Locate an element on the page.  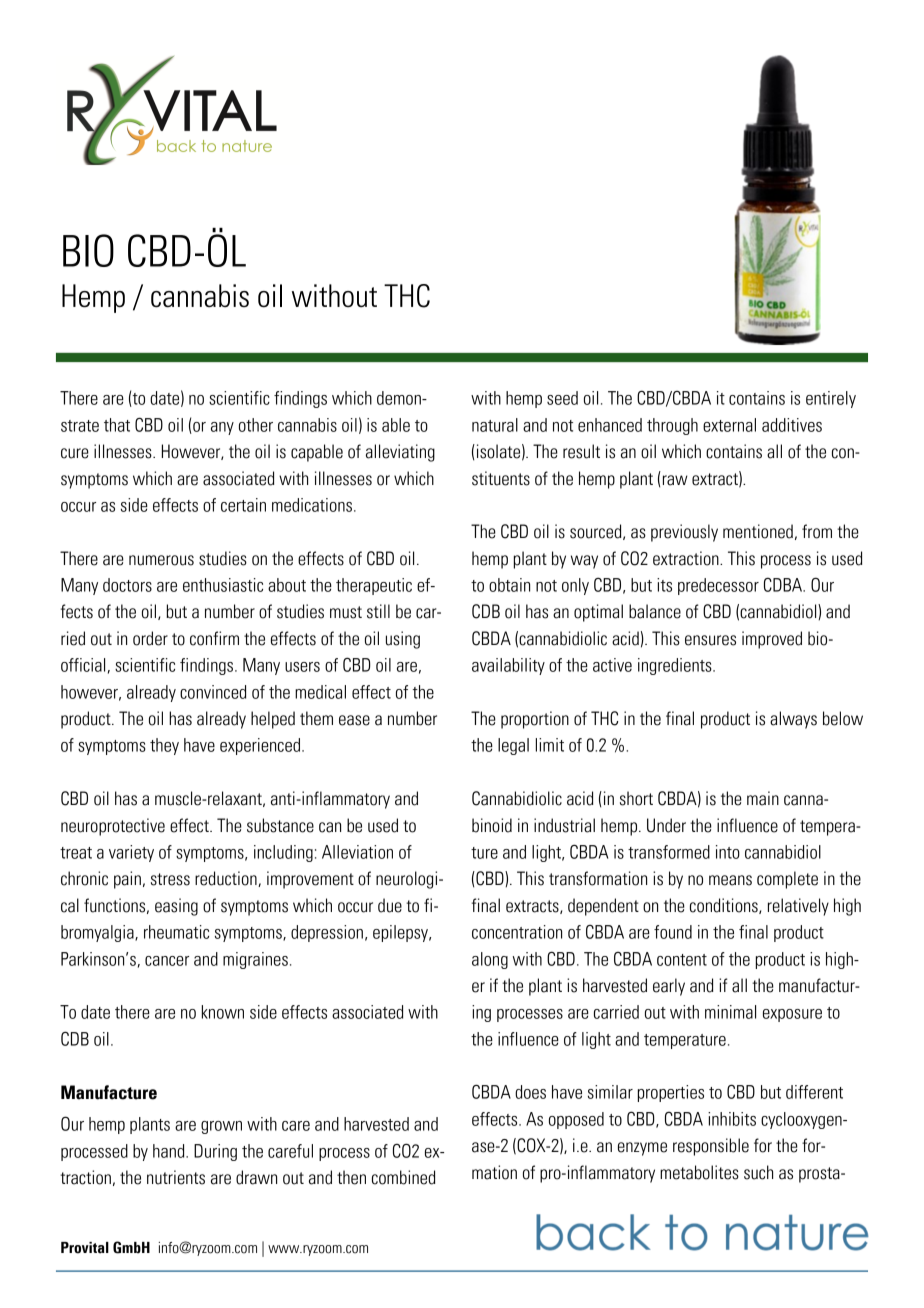
external is located at coordinates (729, 425).
